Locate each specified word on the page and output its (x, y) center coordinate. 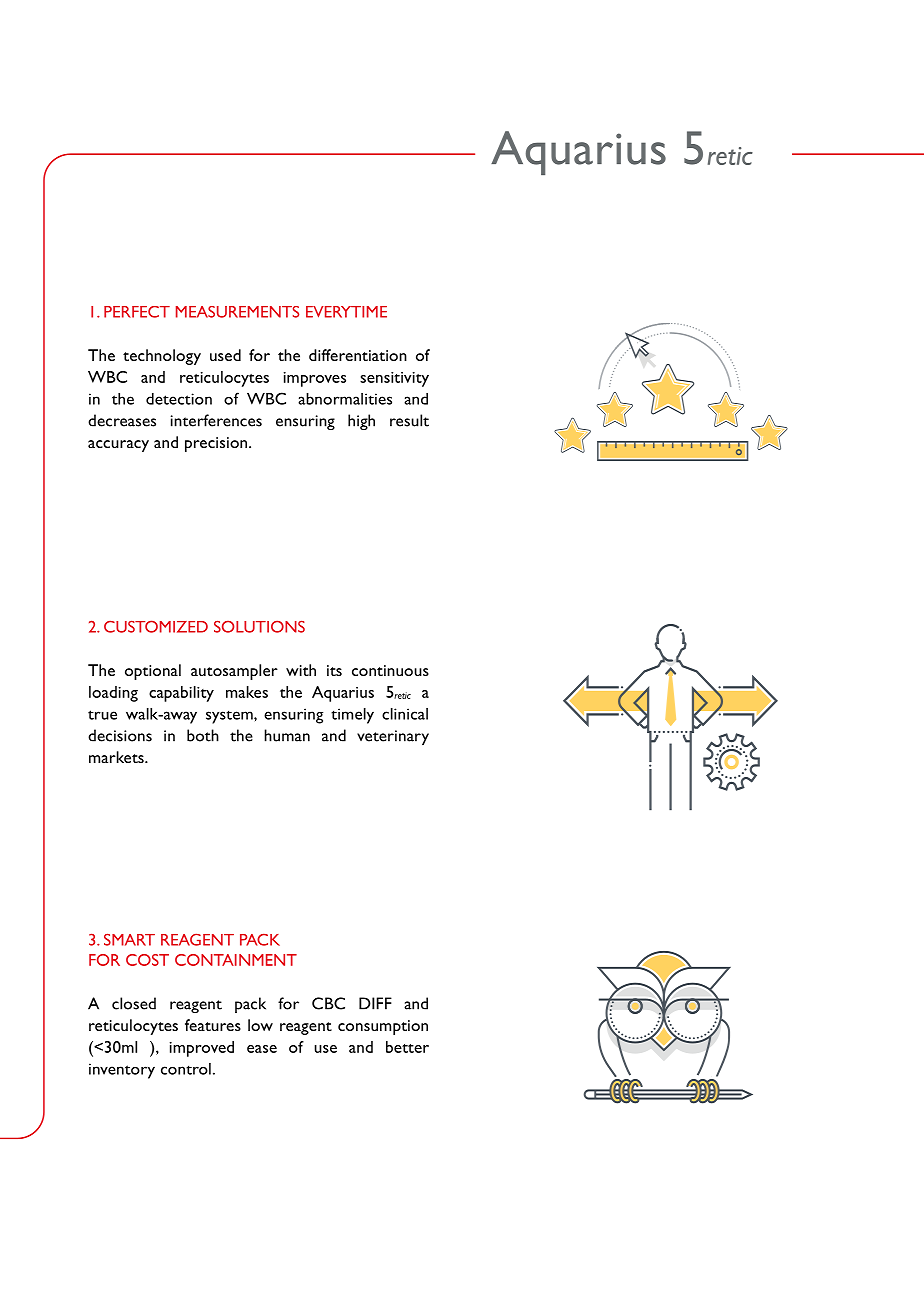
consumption (383, 1027)
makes (247, 692)
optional (153, 672)
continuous (390, 670)
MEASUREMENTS (237, 312)
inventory (122, 1071)
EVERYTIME (346, 312)
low (260, 1025)
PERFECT (137, 312)
